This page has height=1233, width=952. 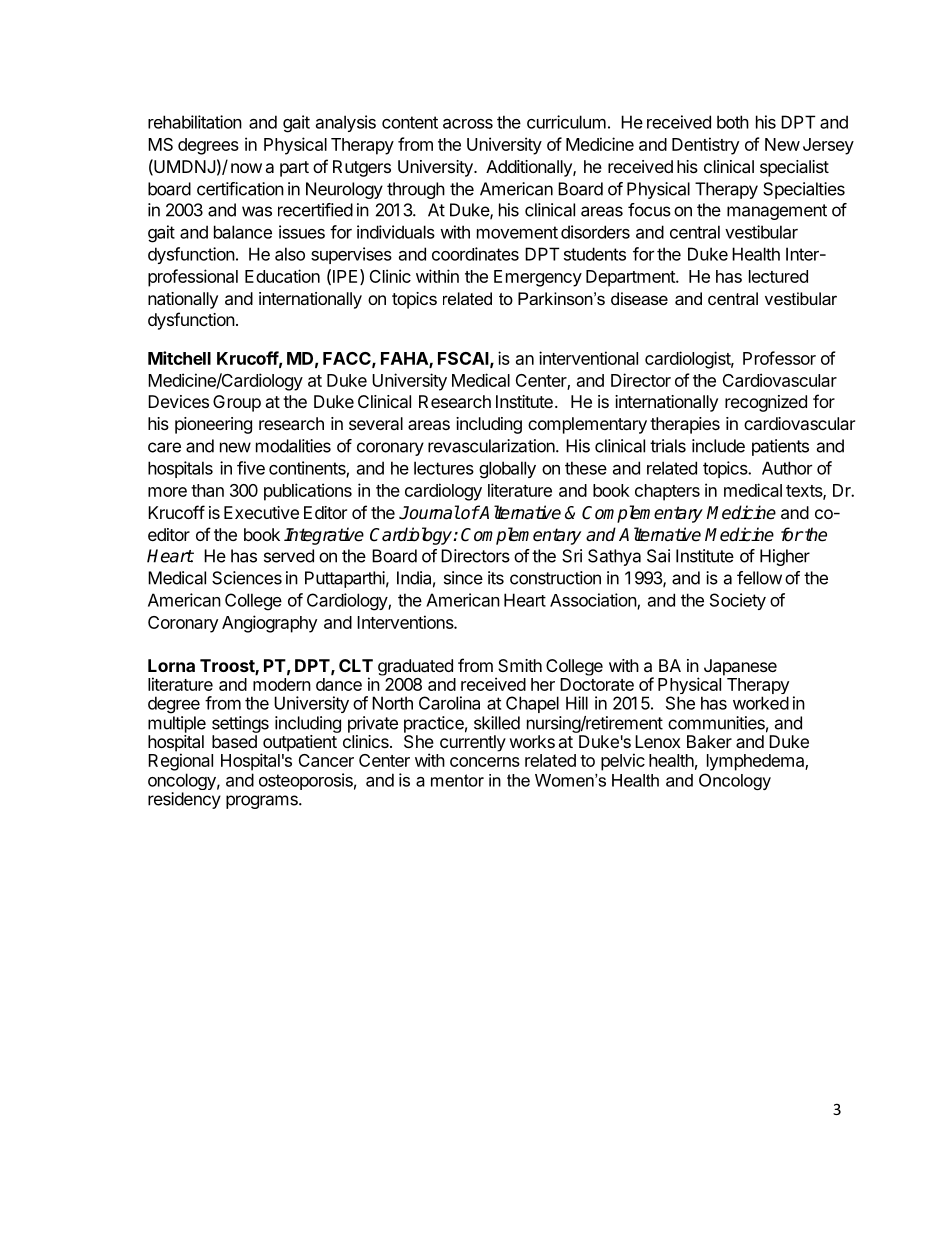 I want to click on Journal, so click(x=429, y=512).
